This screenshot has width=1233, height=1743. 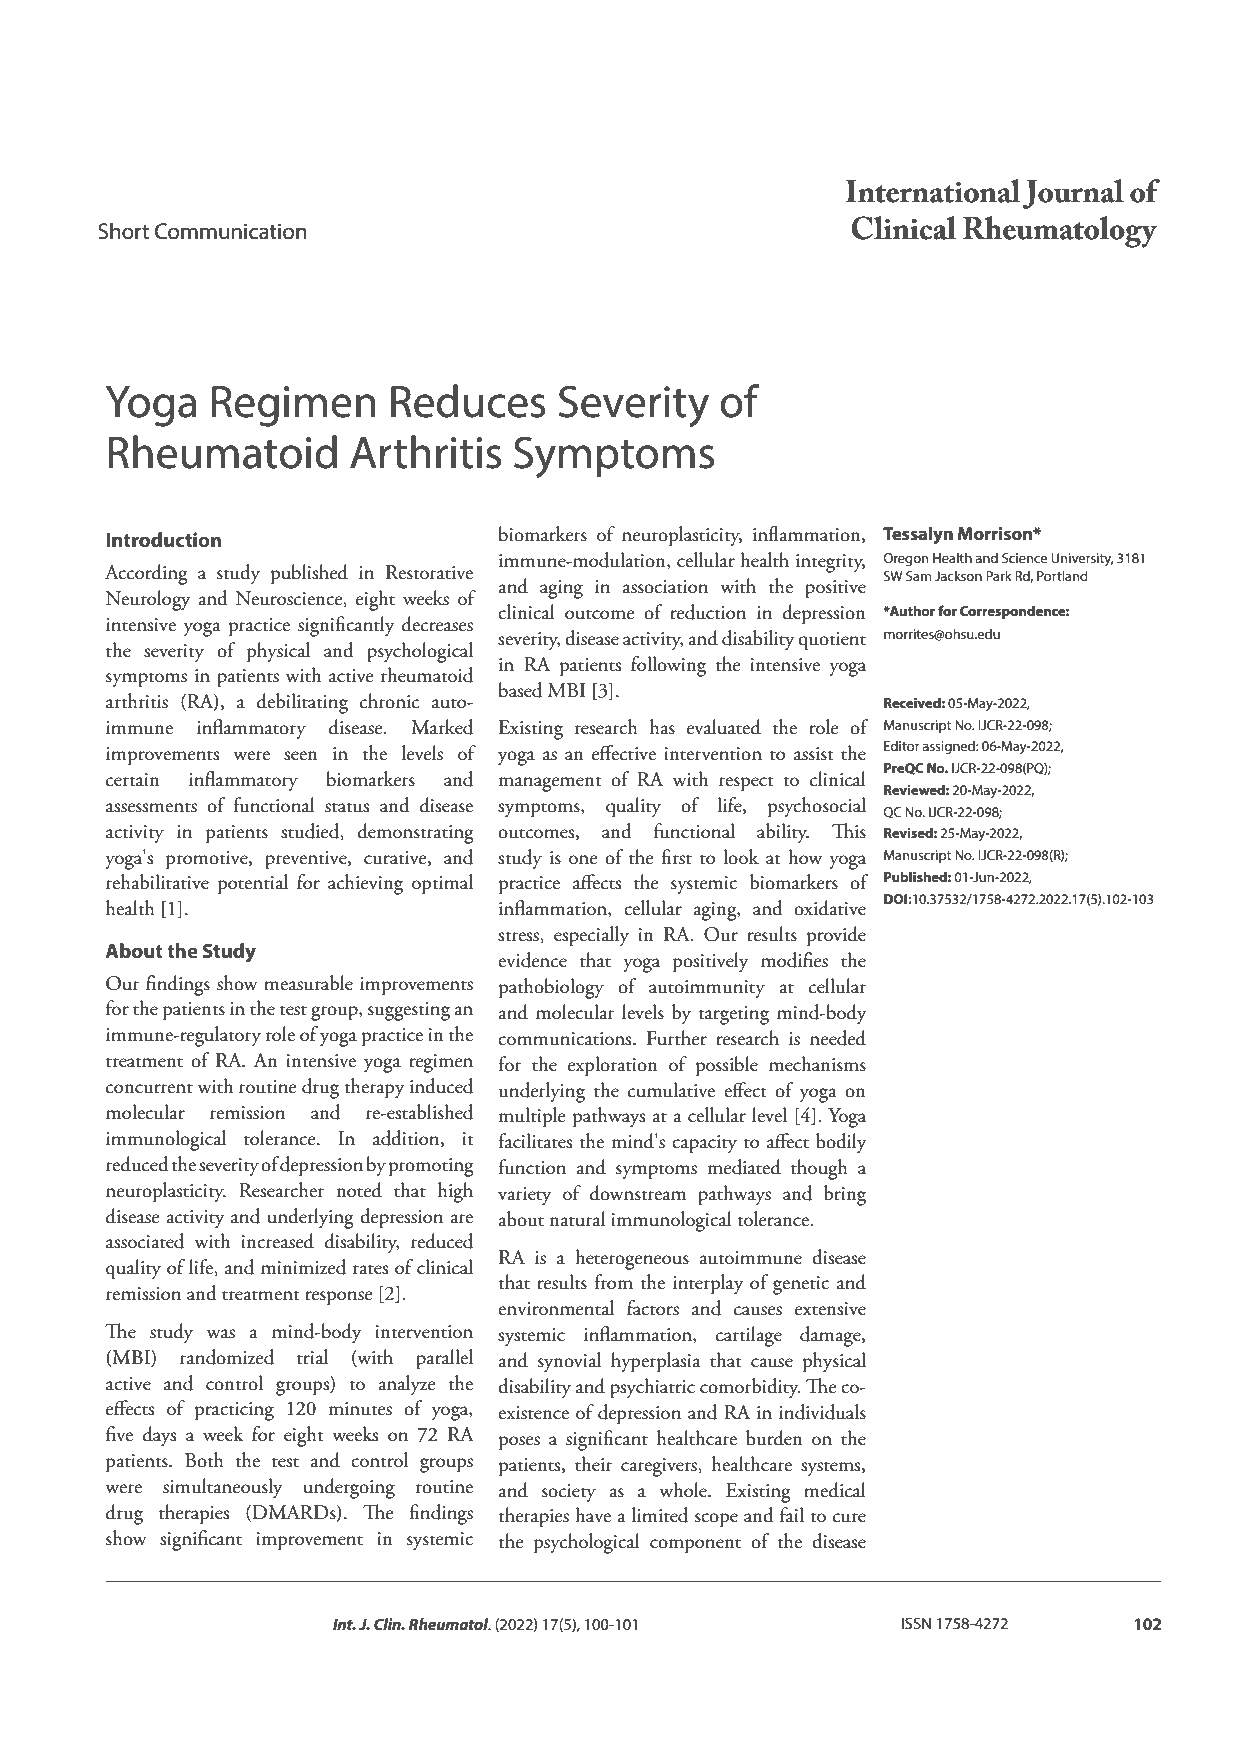 What do you see at coordinates (591, 936) in the screenshot?
I see `especially` at bounding box center [591, 936].
